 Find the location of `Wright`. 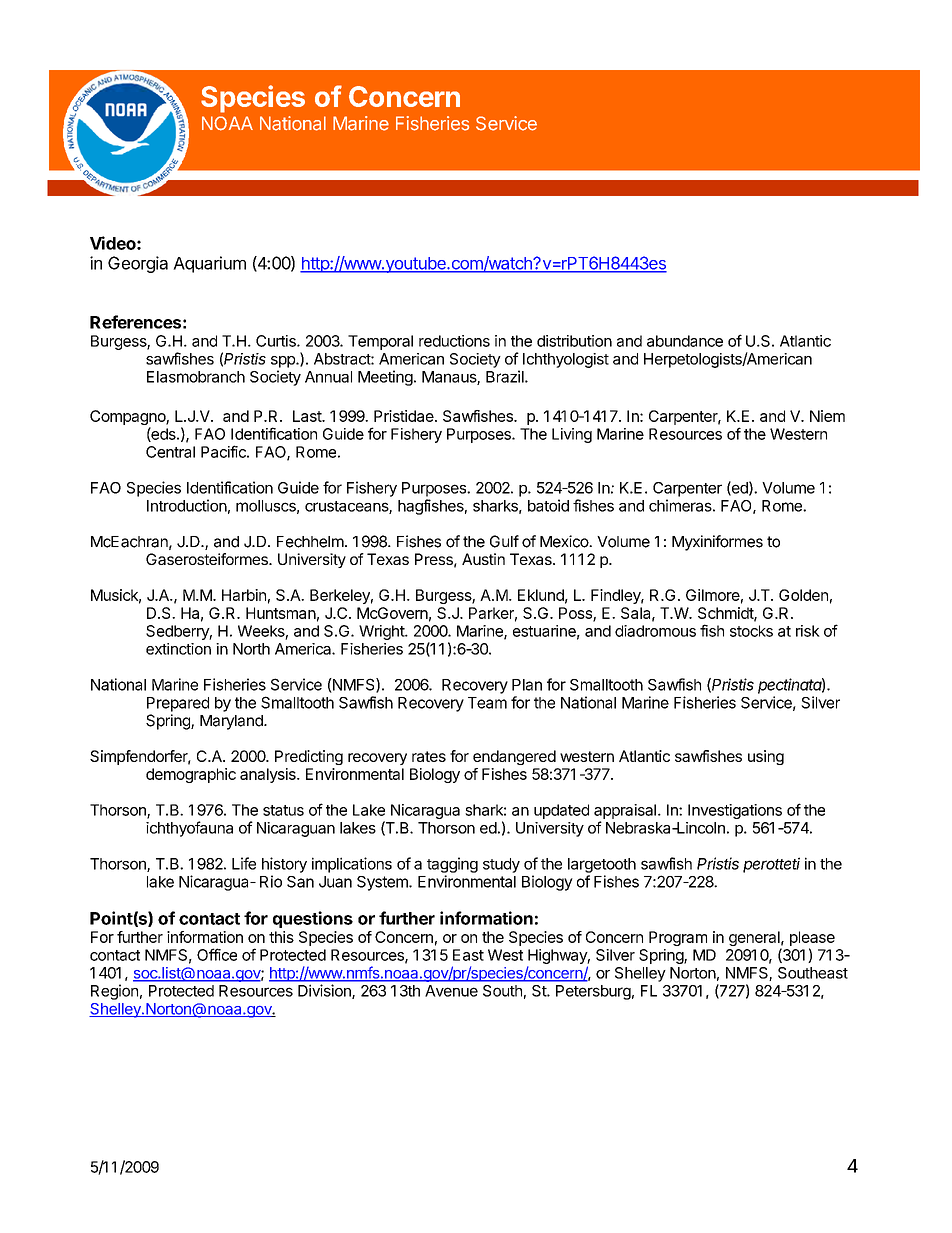

Wright is located at coordinates (382, 632).
